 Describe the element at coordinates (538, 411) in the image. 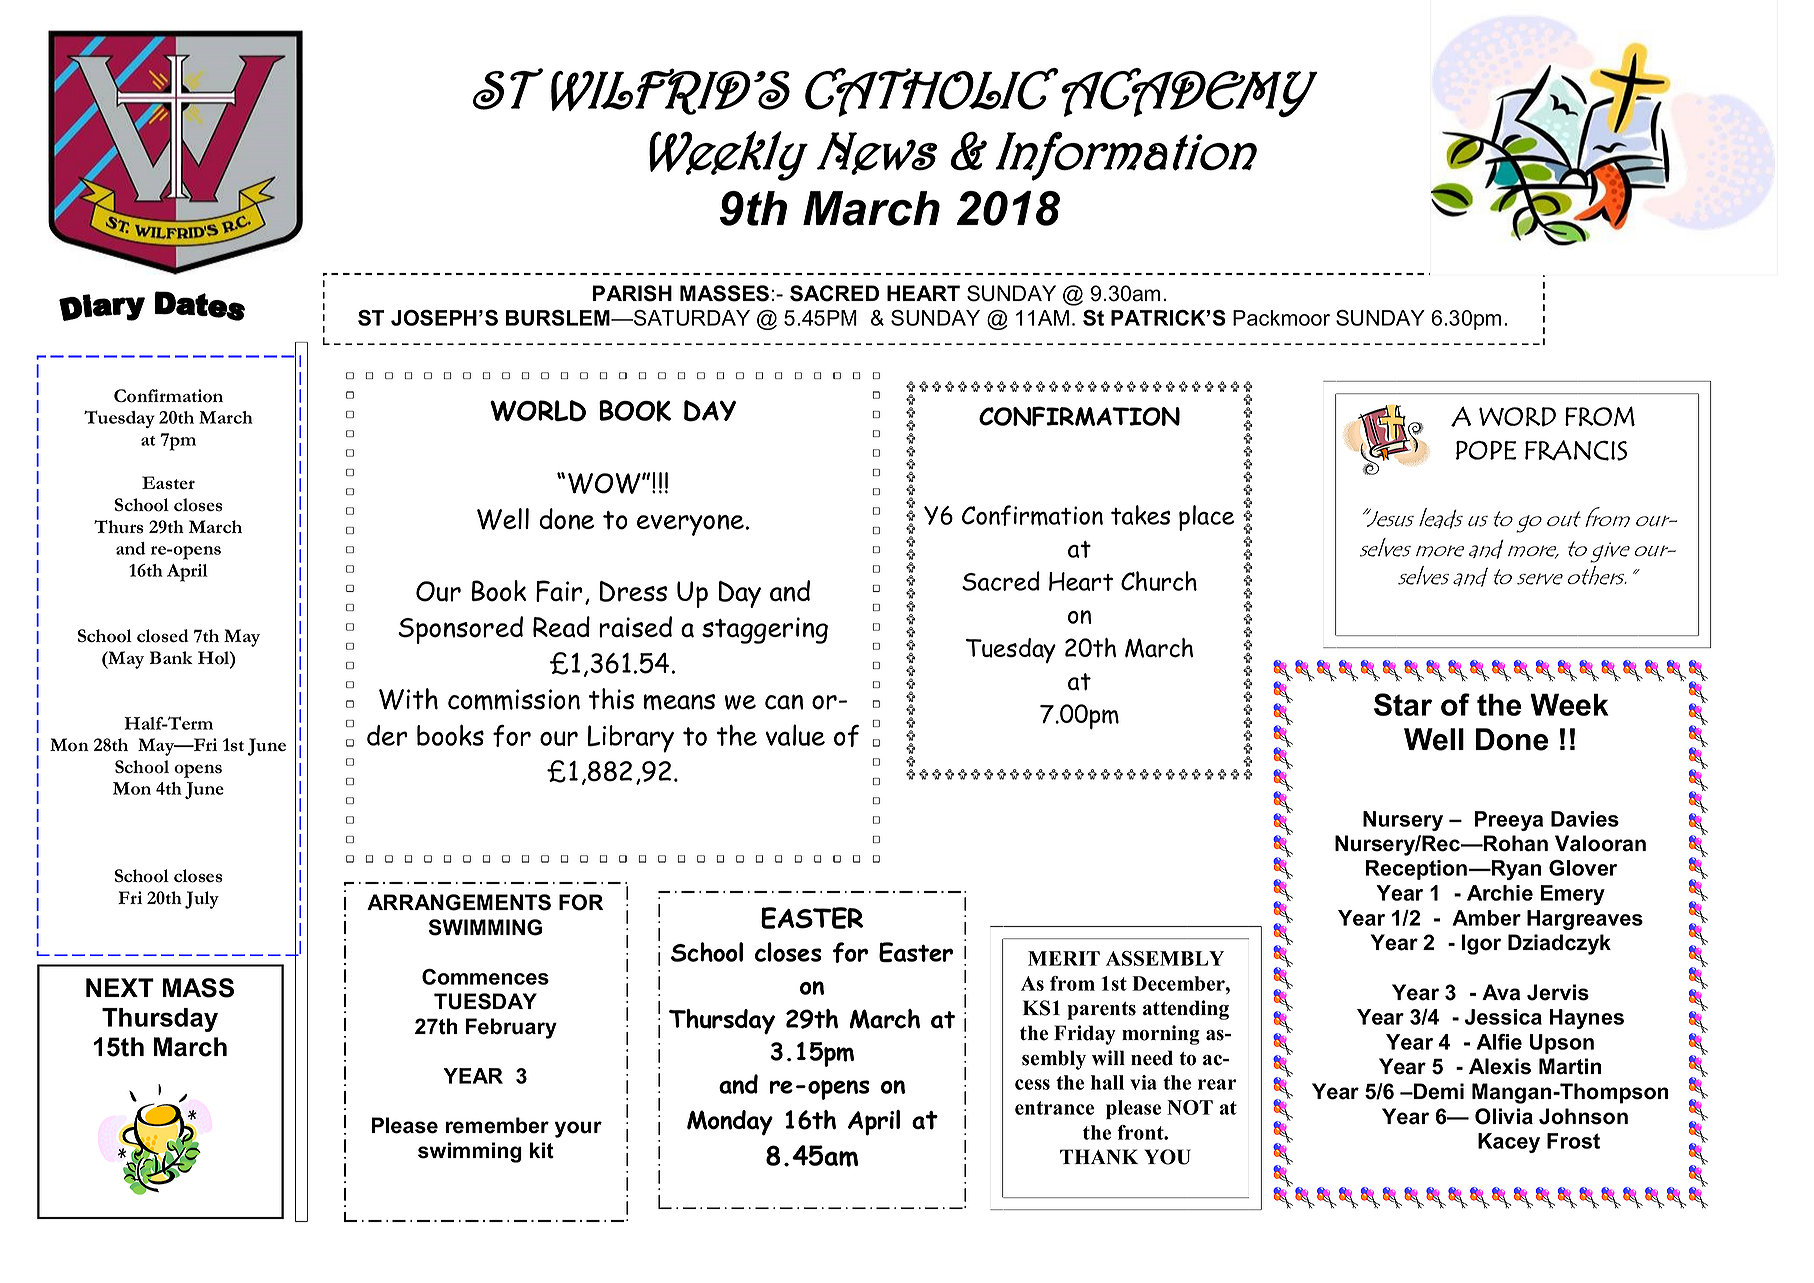

I see `WORLD` at that location.
